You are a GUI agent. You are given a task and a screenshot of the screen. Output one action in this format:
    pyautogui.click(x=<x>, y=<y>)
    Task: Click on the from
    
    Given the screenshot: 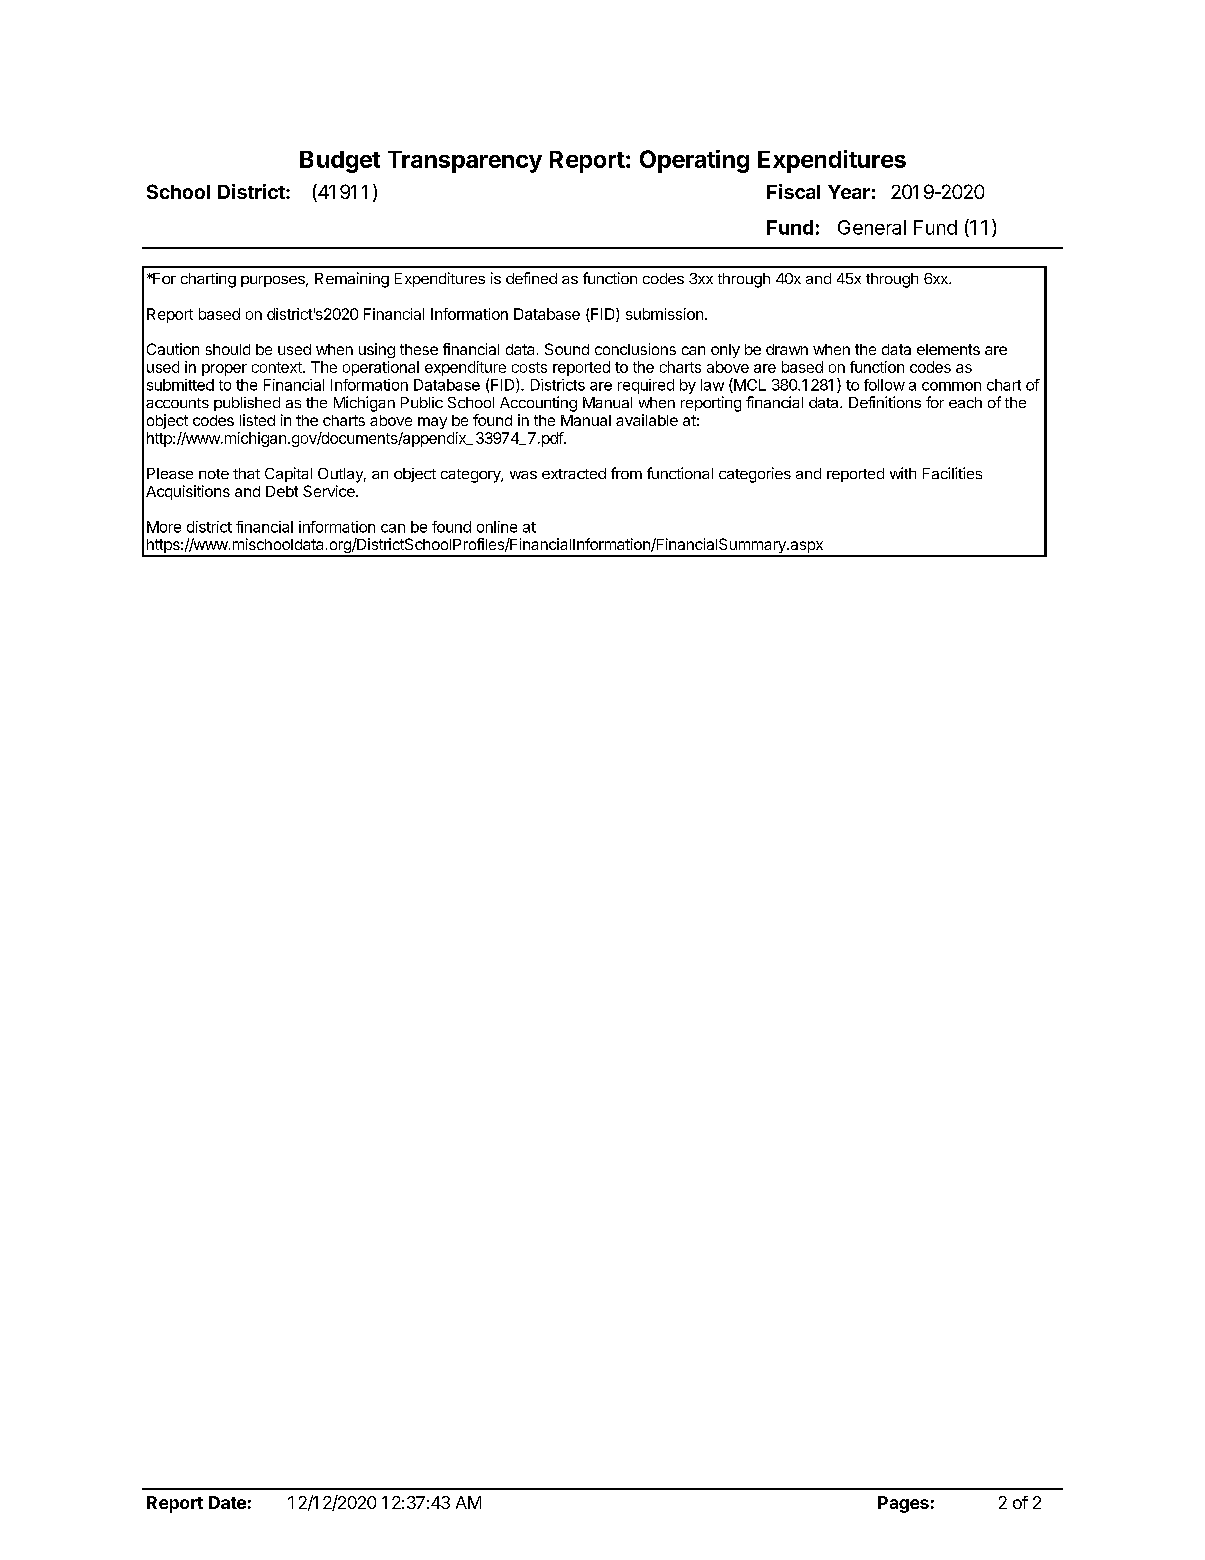 What is the action you would take?
    pyautogui.click(x=626, y=473)
